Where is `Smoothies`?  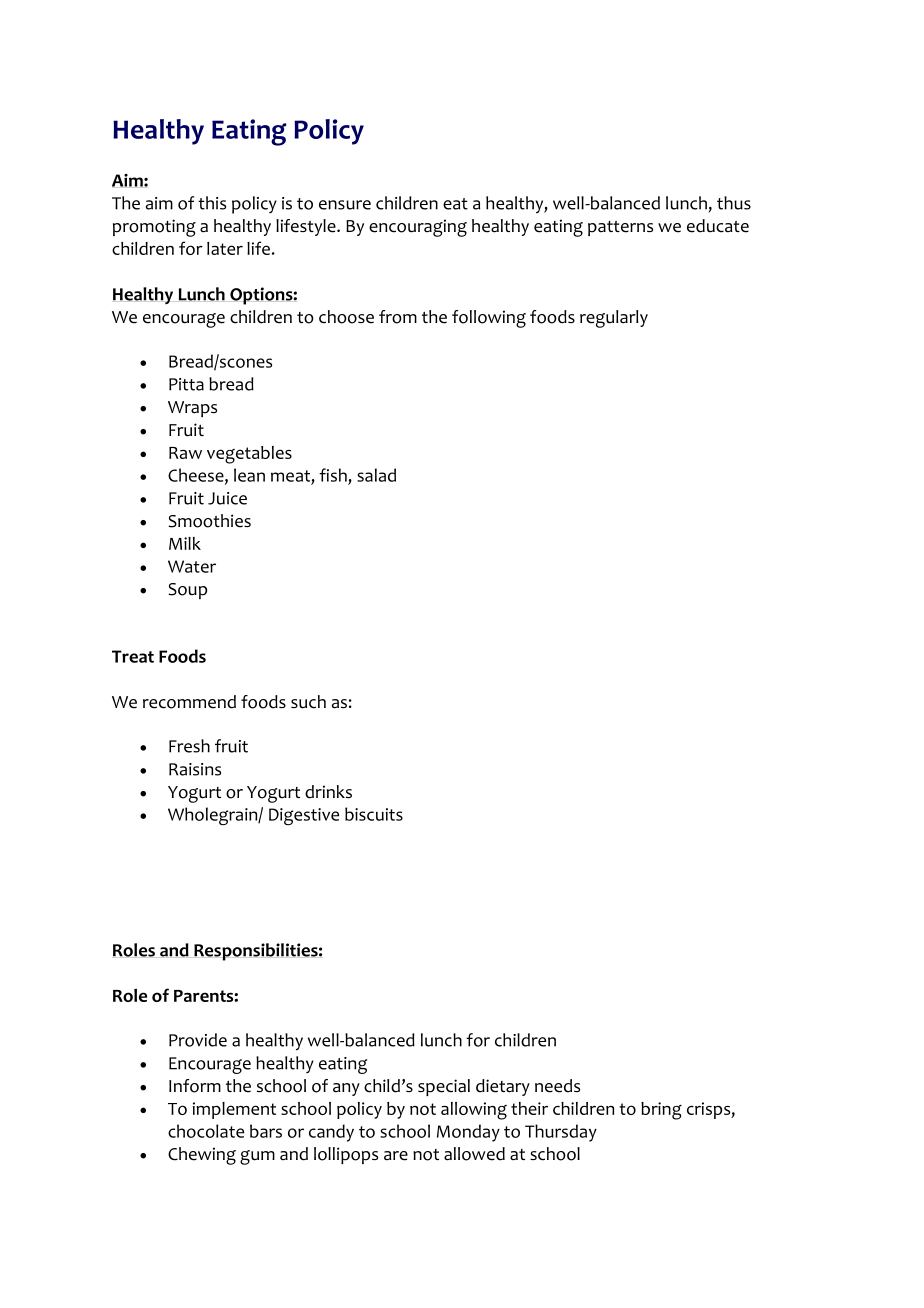 Smoothies is located at coordinates (209, 521).
